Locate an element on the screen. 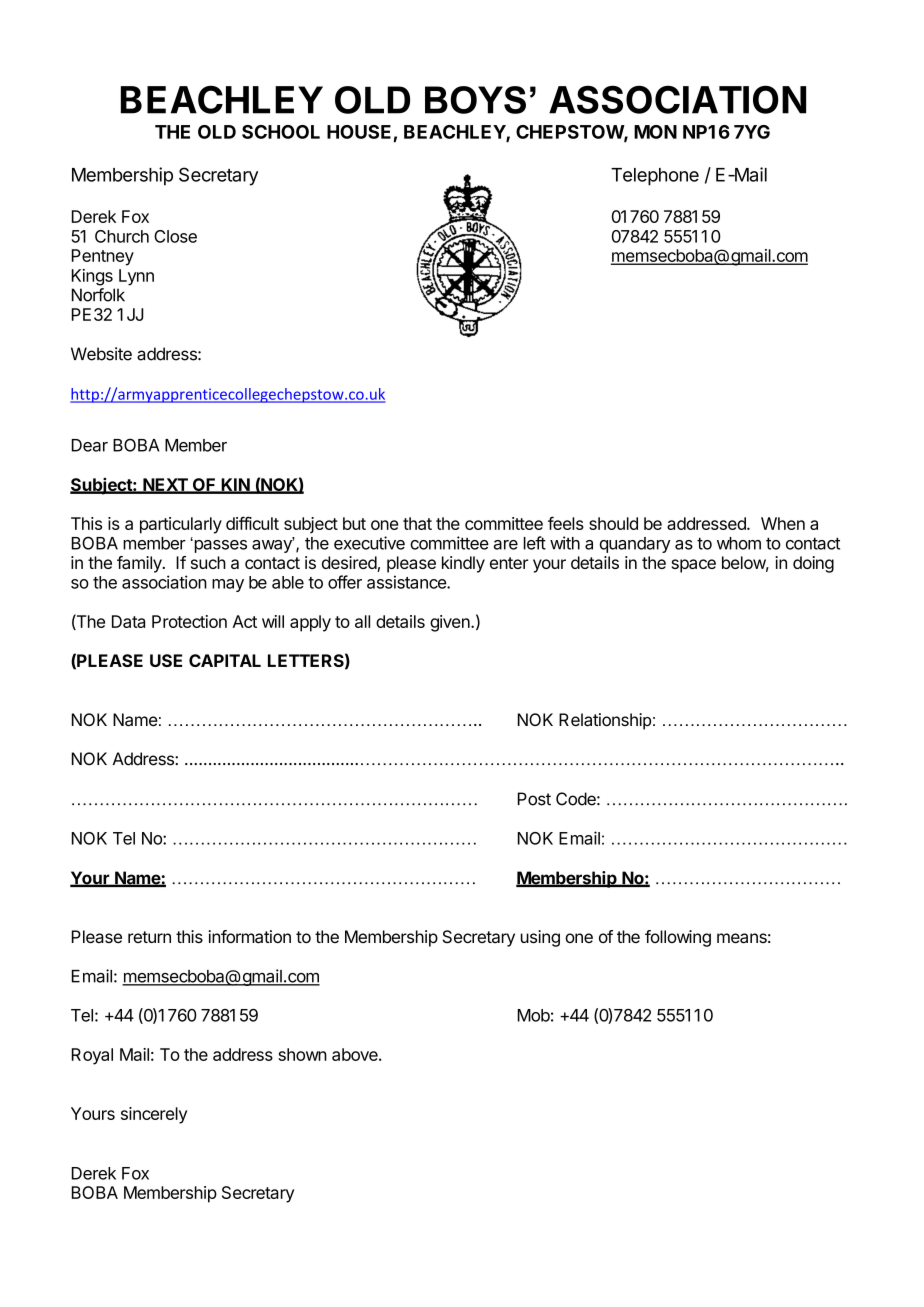 The height and width of the screenshot is (1307, 924). NEXT is located at coordinates (165, 485).
